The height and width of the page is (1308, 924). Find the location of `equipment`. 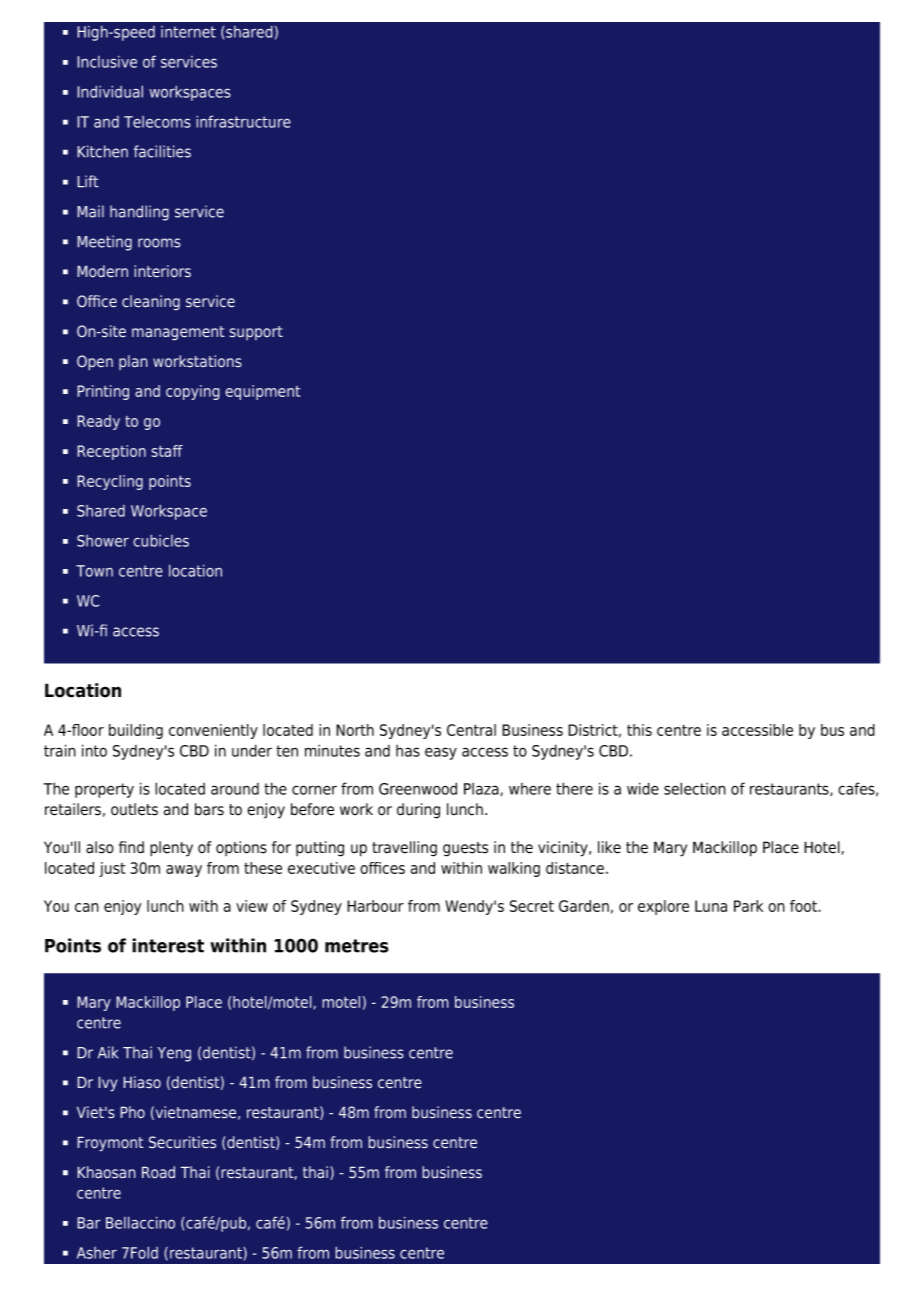

equipment is located at coordinates (262, 392).
